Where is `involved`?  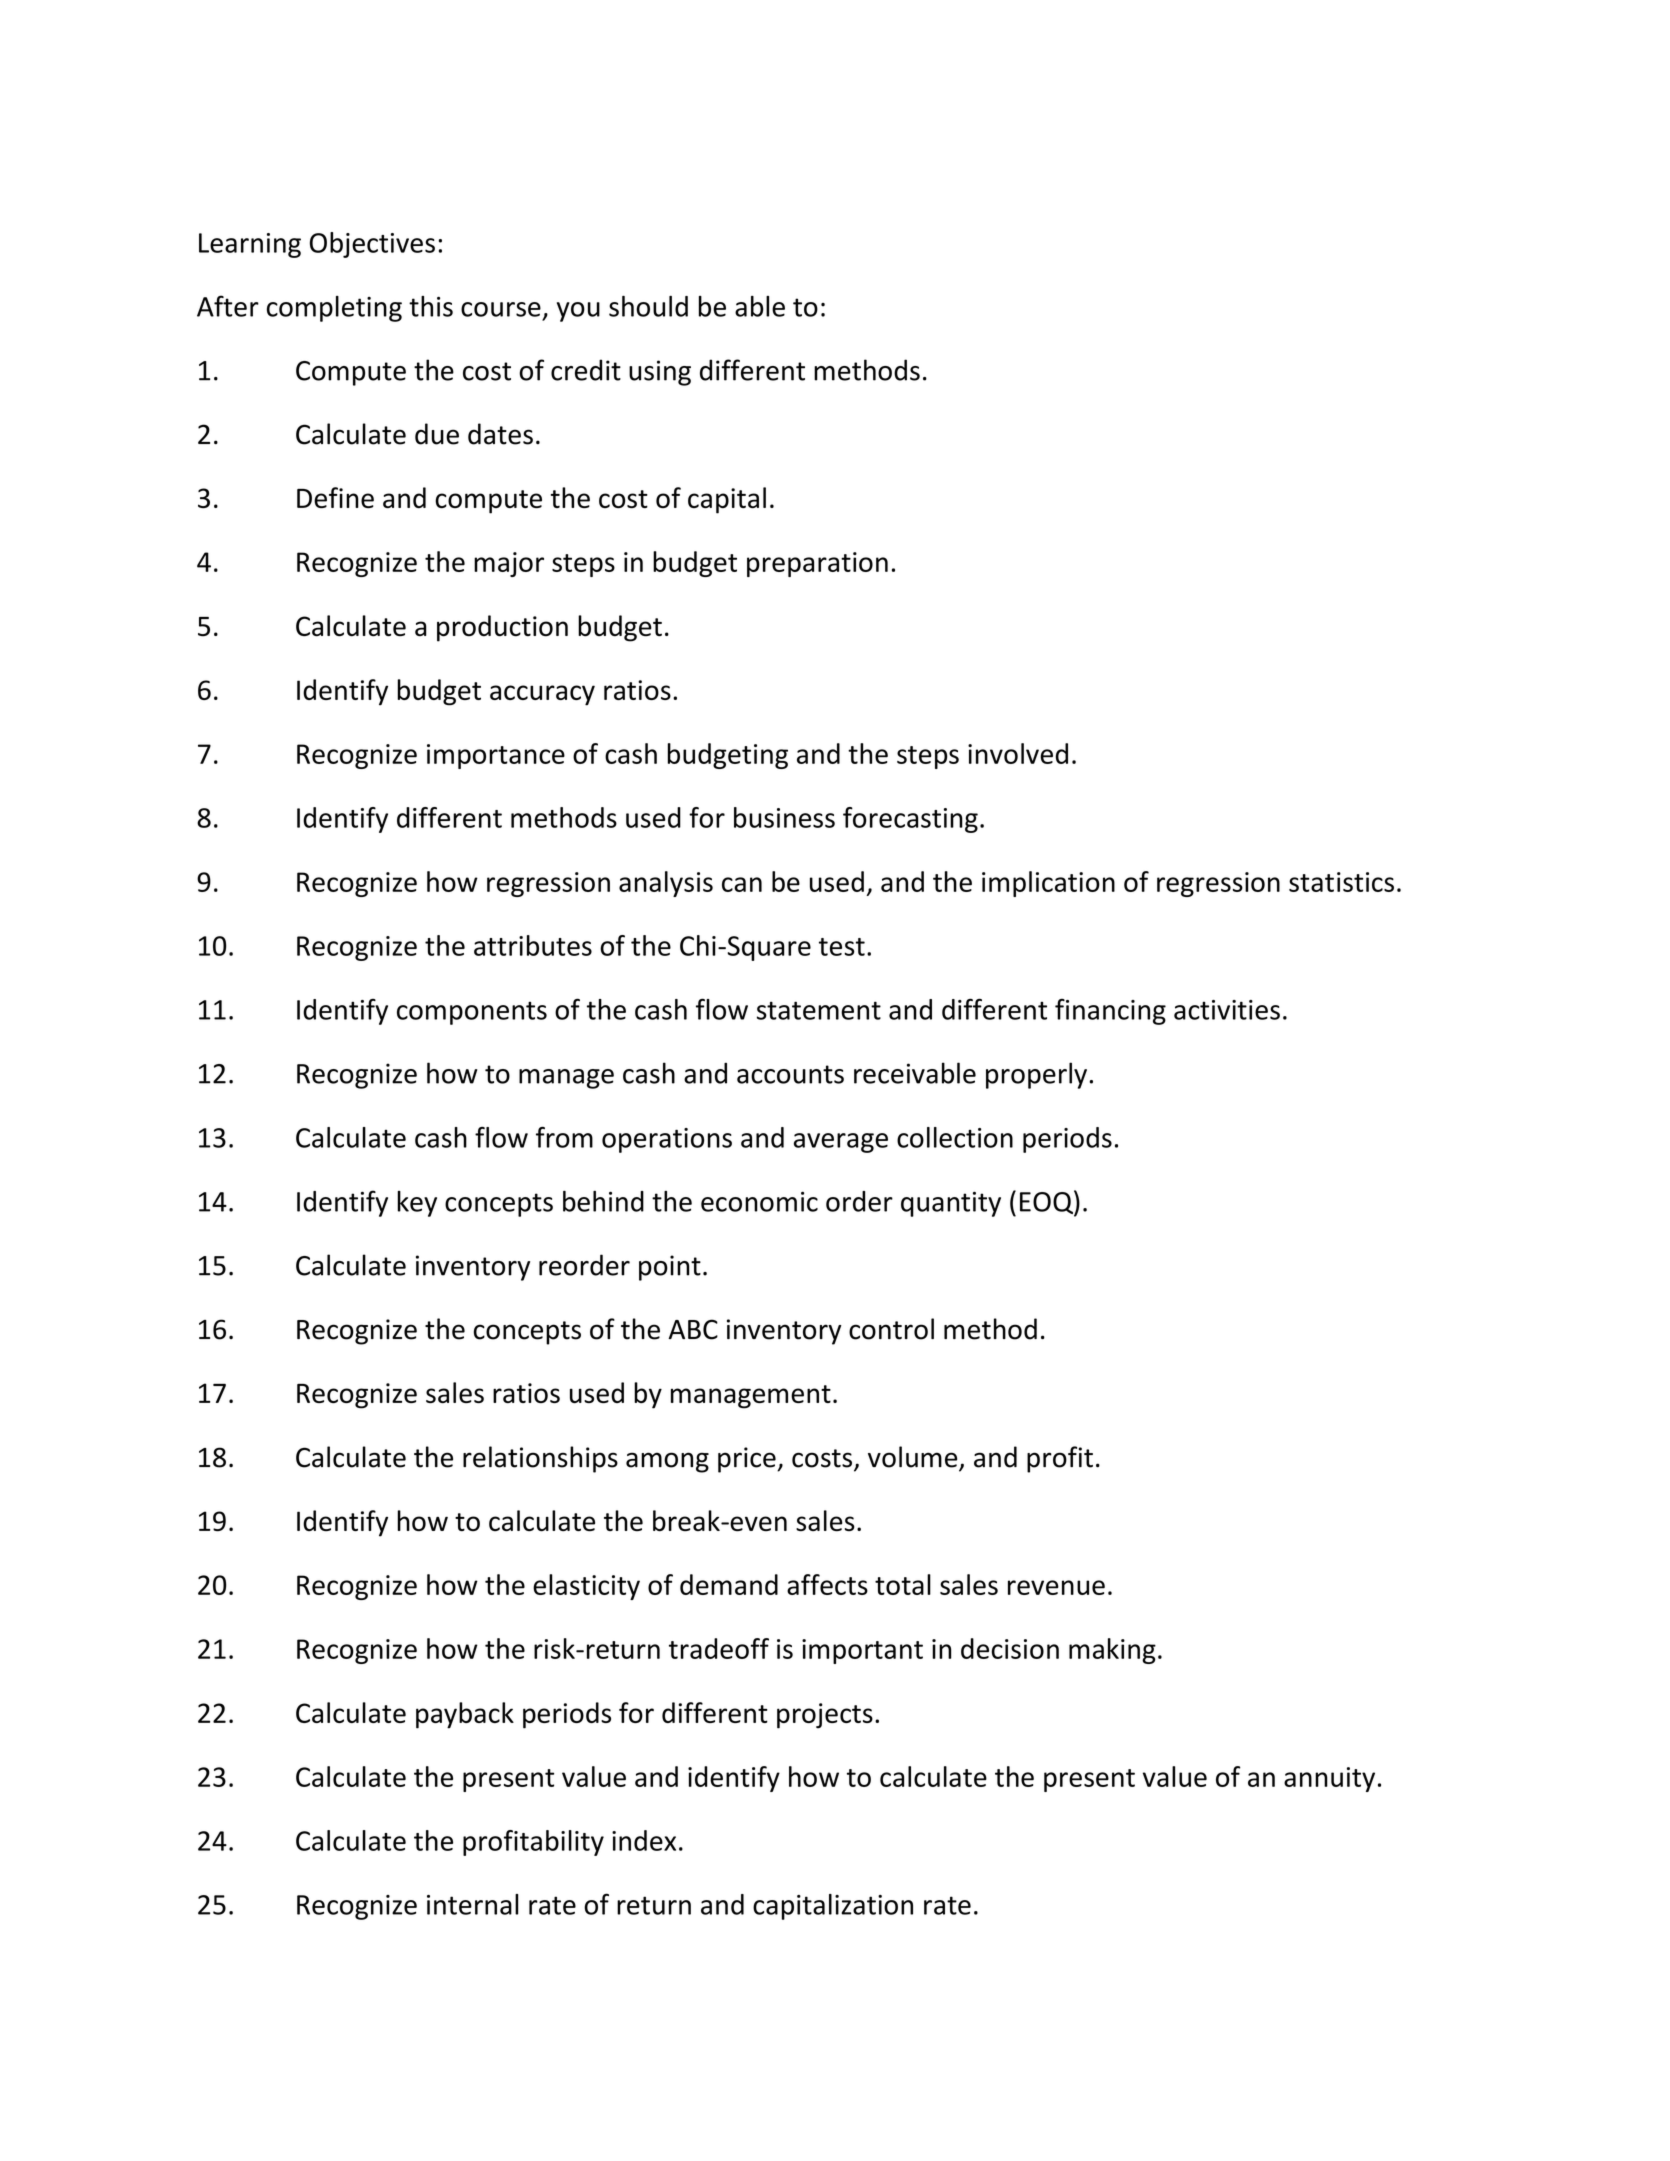
involved is located at coordinates (1018, 753).
